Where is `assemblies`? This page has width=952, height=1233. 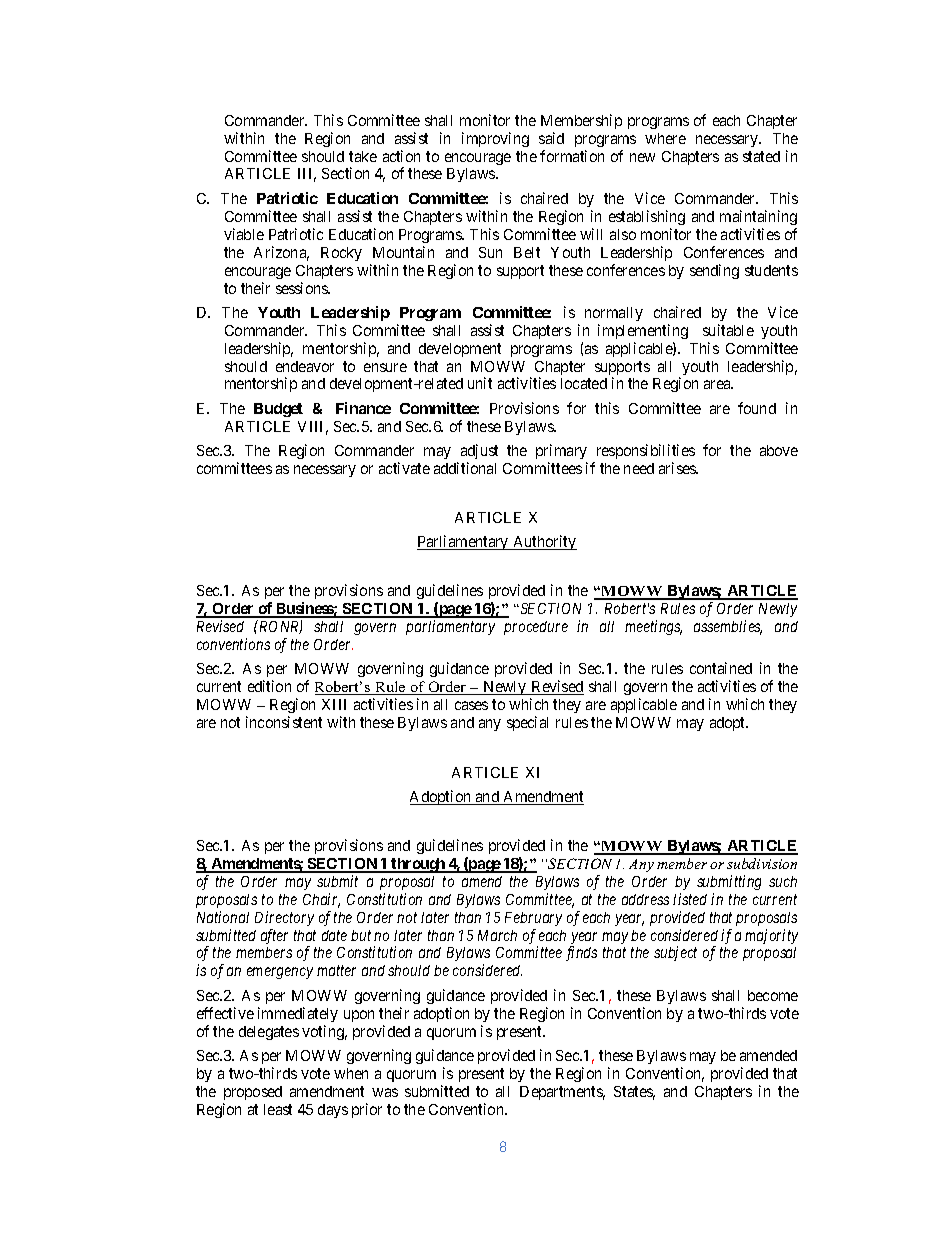 assemblies is located at coordinates (728, 627).
